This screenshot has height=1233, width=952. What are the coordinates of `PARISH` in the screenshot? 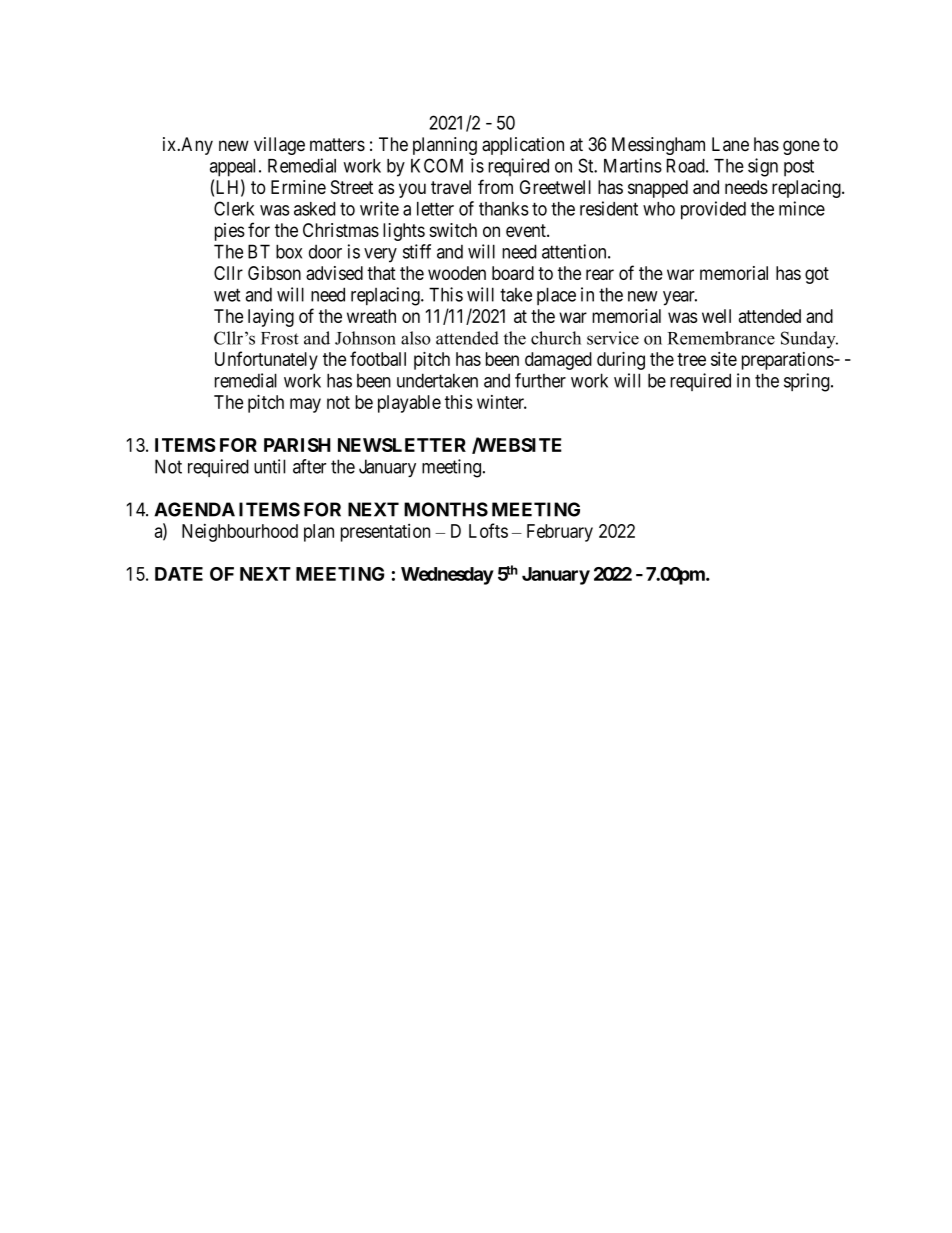 It's located at (297, 445).
